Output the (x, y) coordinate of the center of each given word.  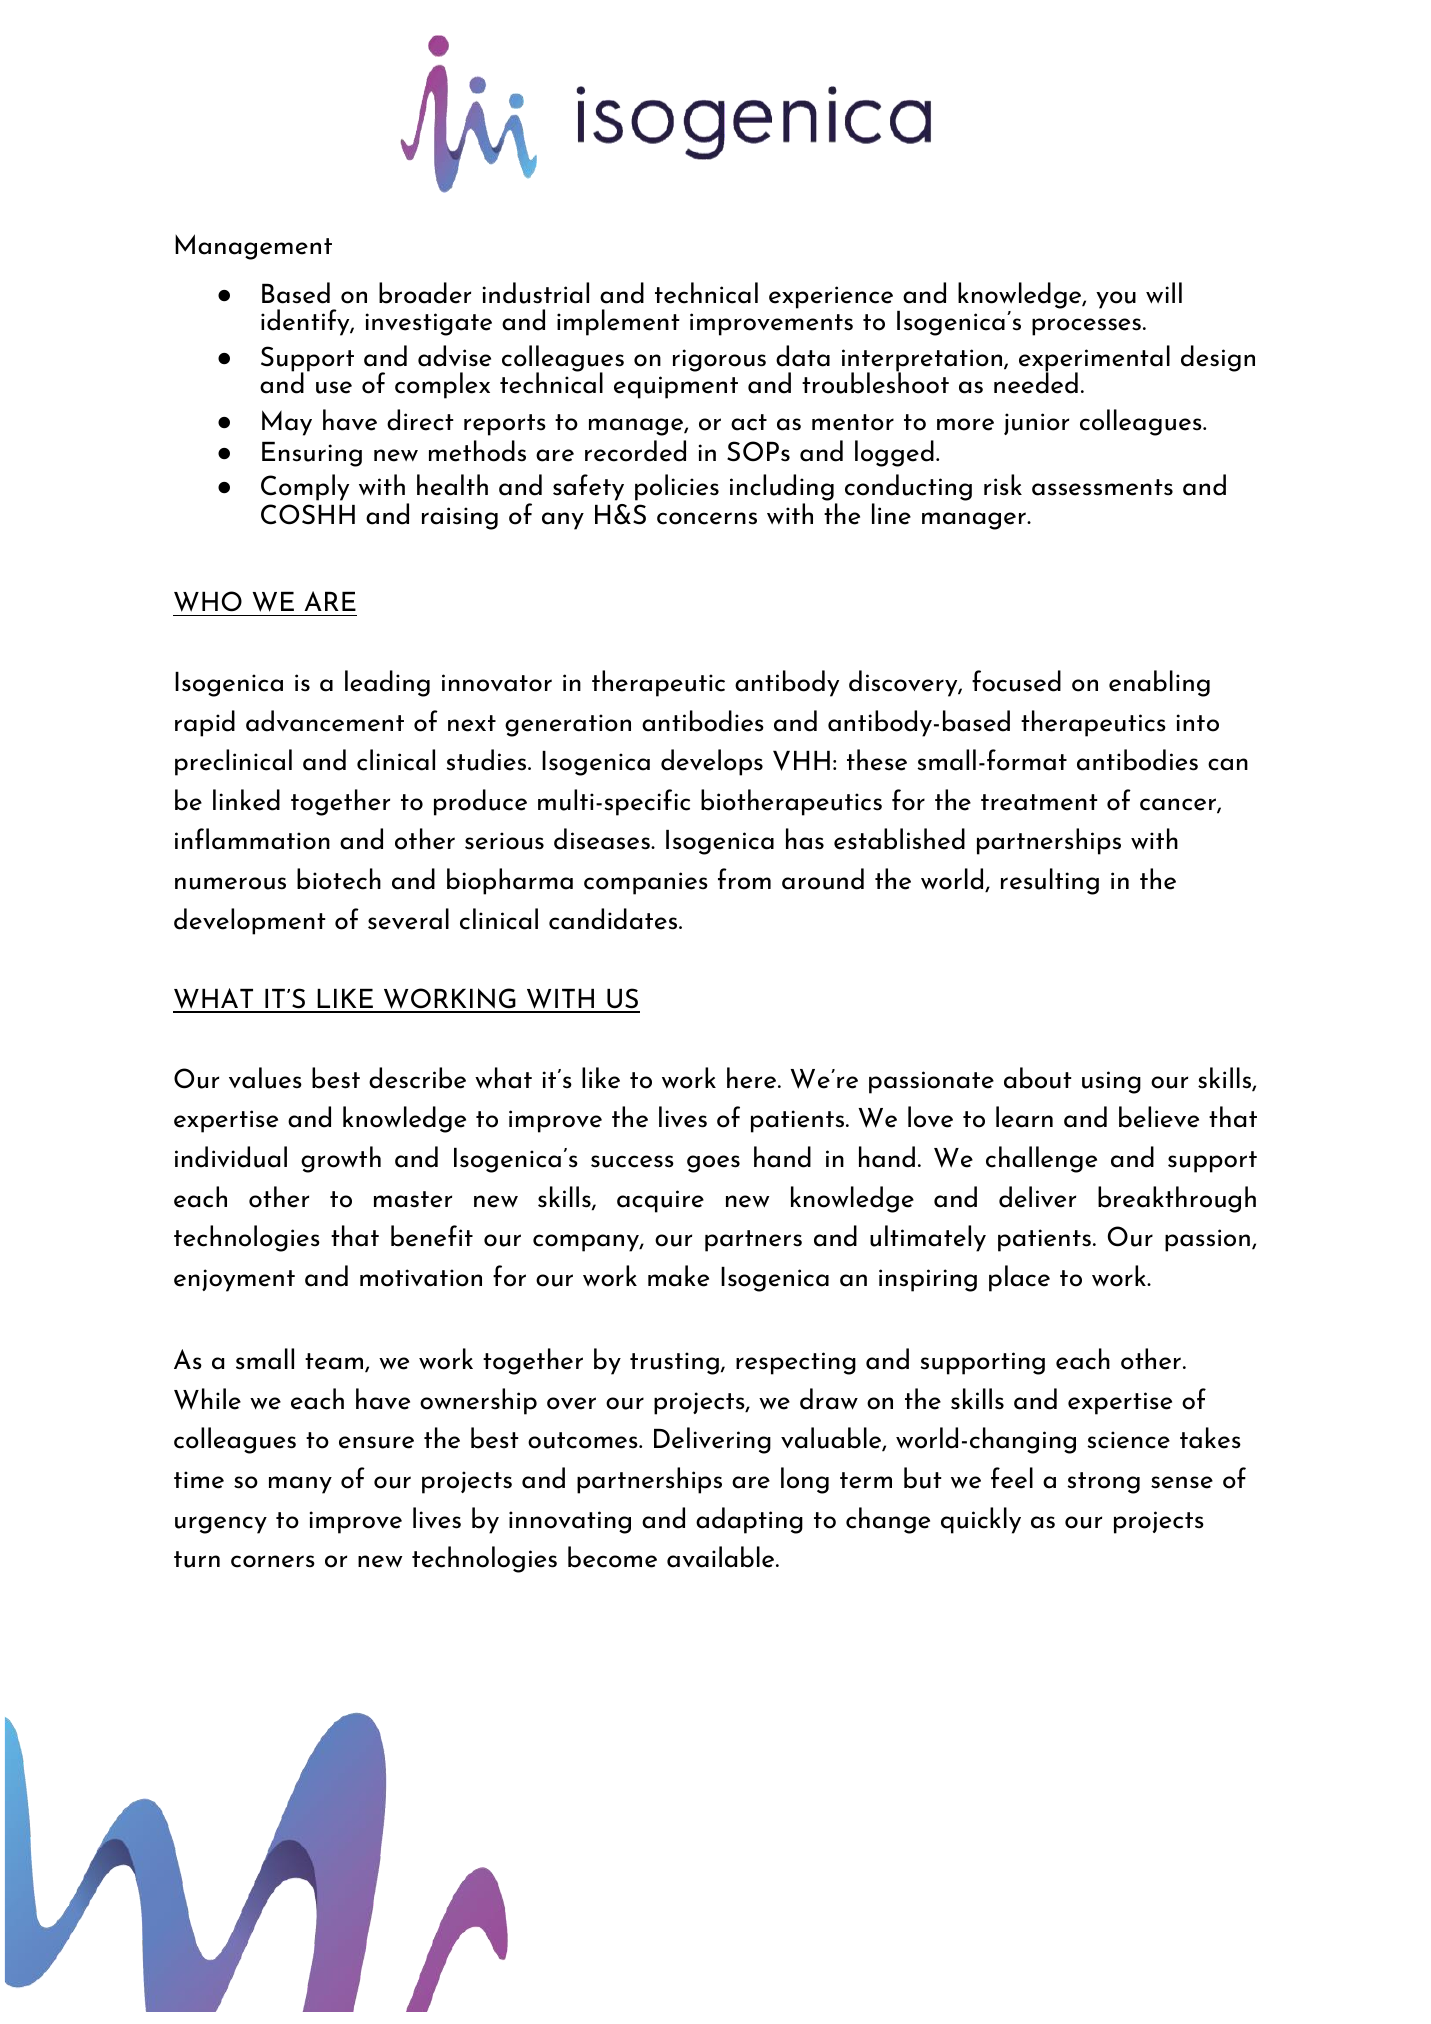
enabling (1159, 683)
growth (341, 1159)
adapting (749, 1520)
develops (712, 762)
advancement (325, 721)
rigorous (719, 360)
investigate (429, 324)
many (300, 1485)
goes (713, 1164)
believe (1159, 1117)
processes (1086, 327)
